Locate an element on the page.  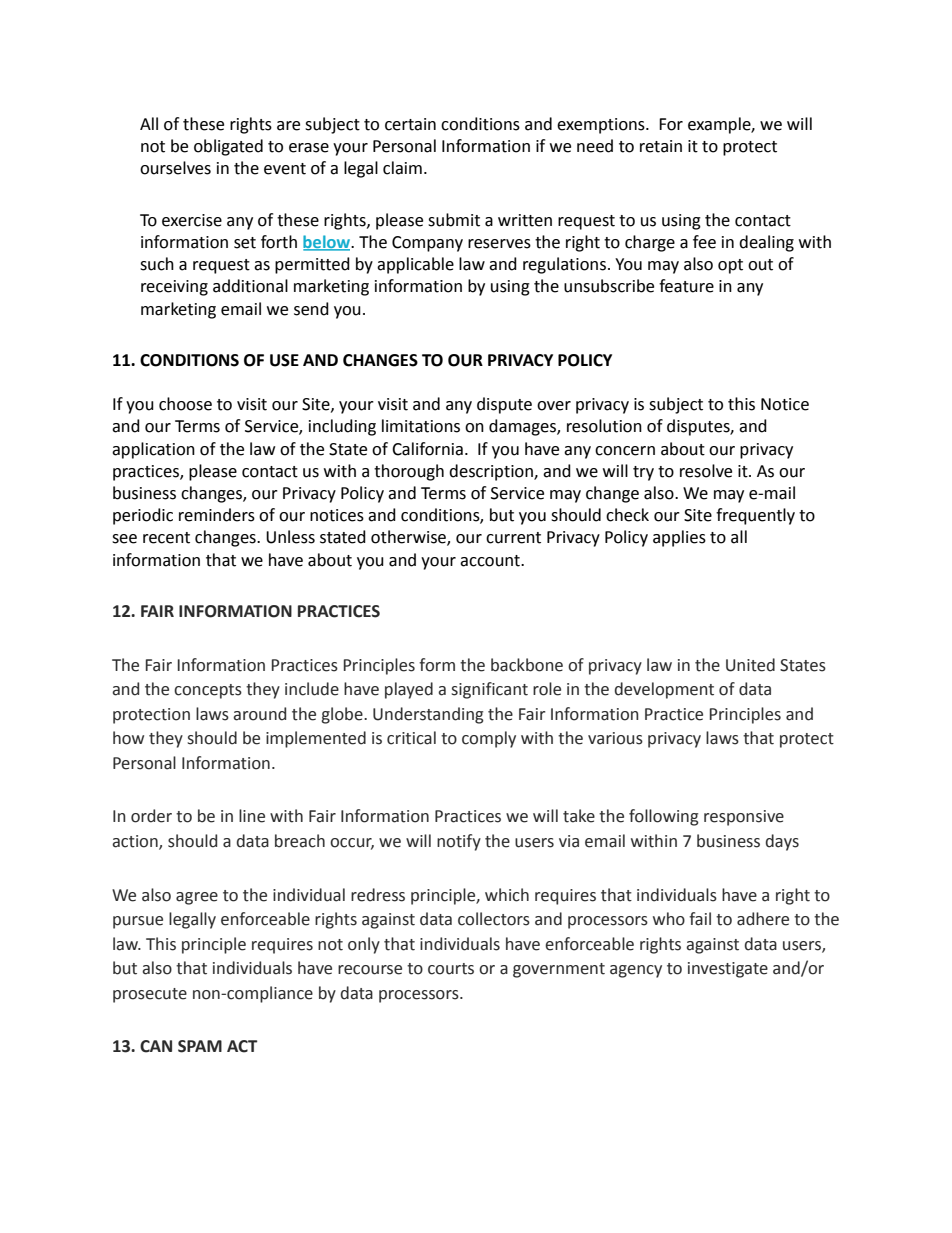
retain is located at coordinates (661, 146).
